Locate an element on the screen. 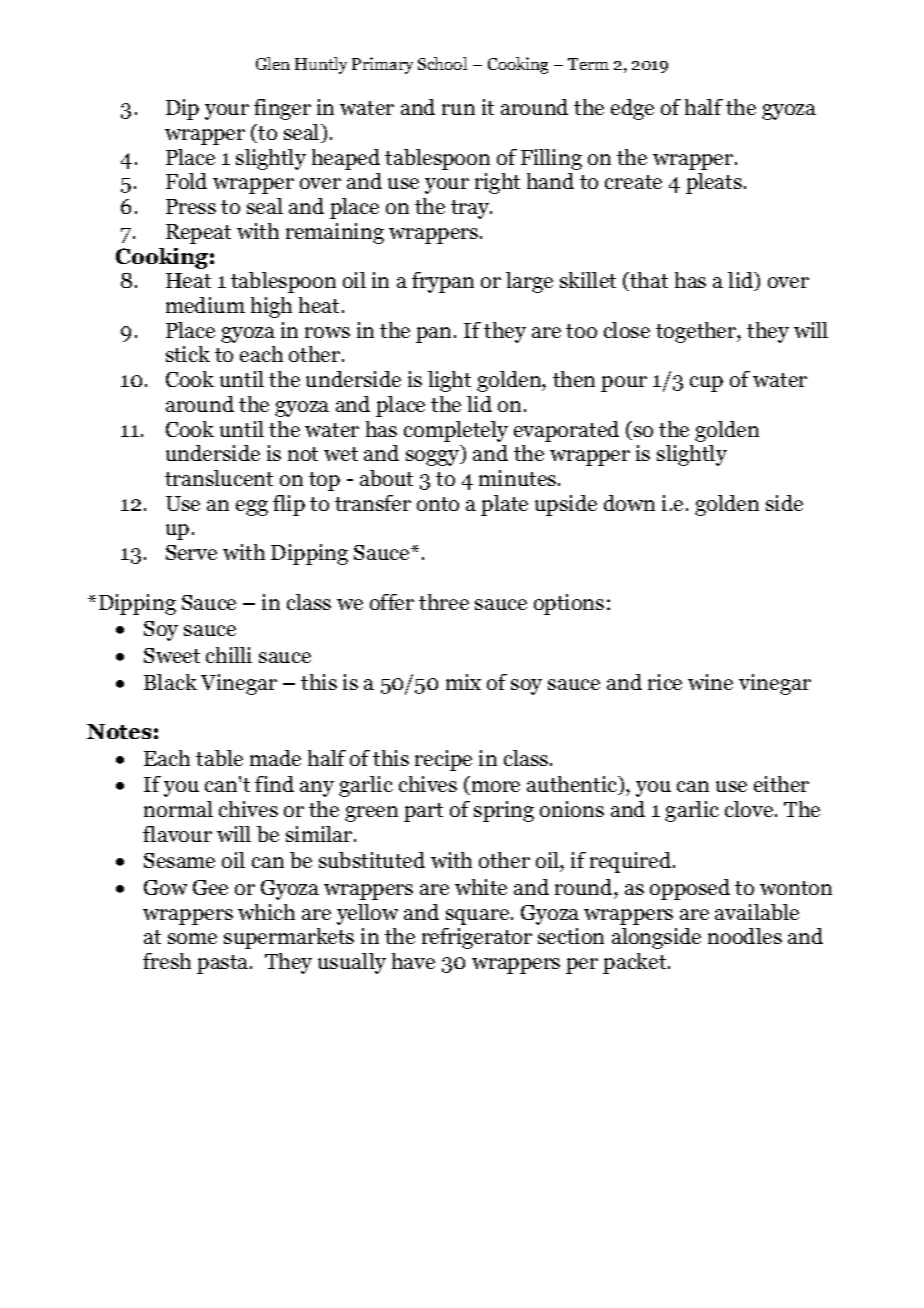 The width and height of the screenshot is (924, 1308). some is located at coordinates (192, 938).
